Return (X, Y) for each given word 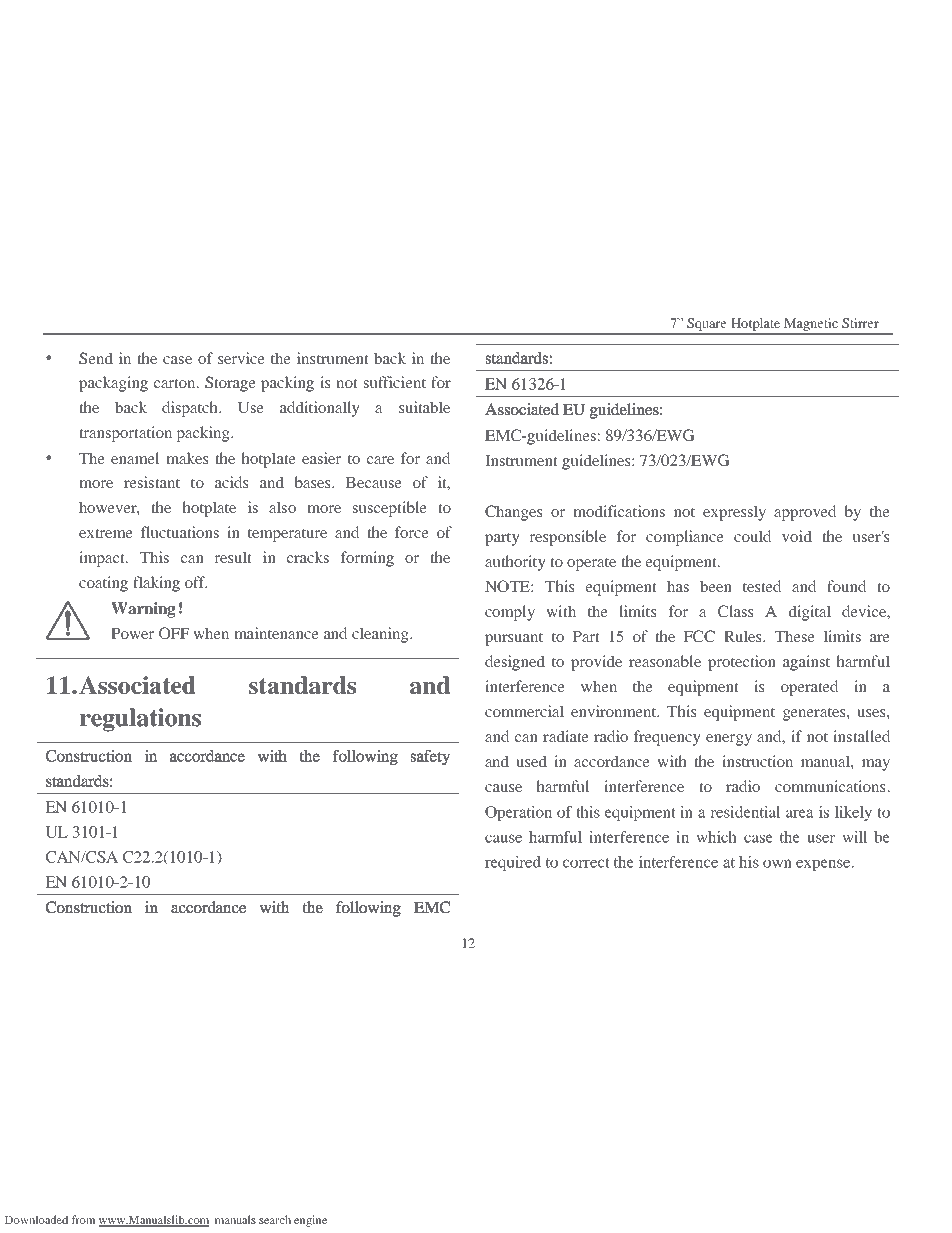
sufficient (395, 382)
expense (824, 865)
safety (430, 757)
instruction (757, 761)
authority (515, 563)
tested (762, 586)
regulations (140, 720)
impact (103, 559)
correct (586, 863)
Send (96, 358)
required (513, 863)
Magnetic (811, 326)
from (83, 1219)
